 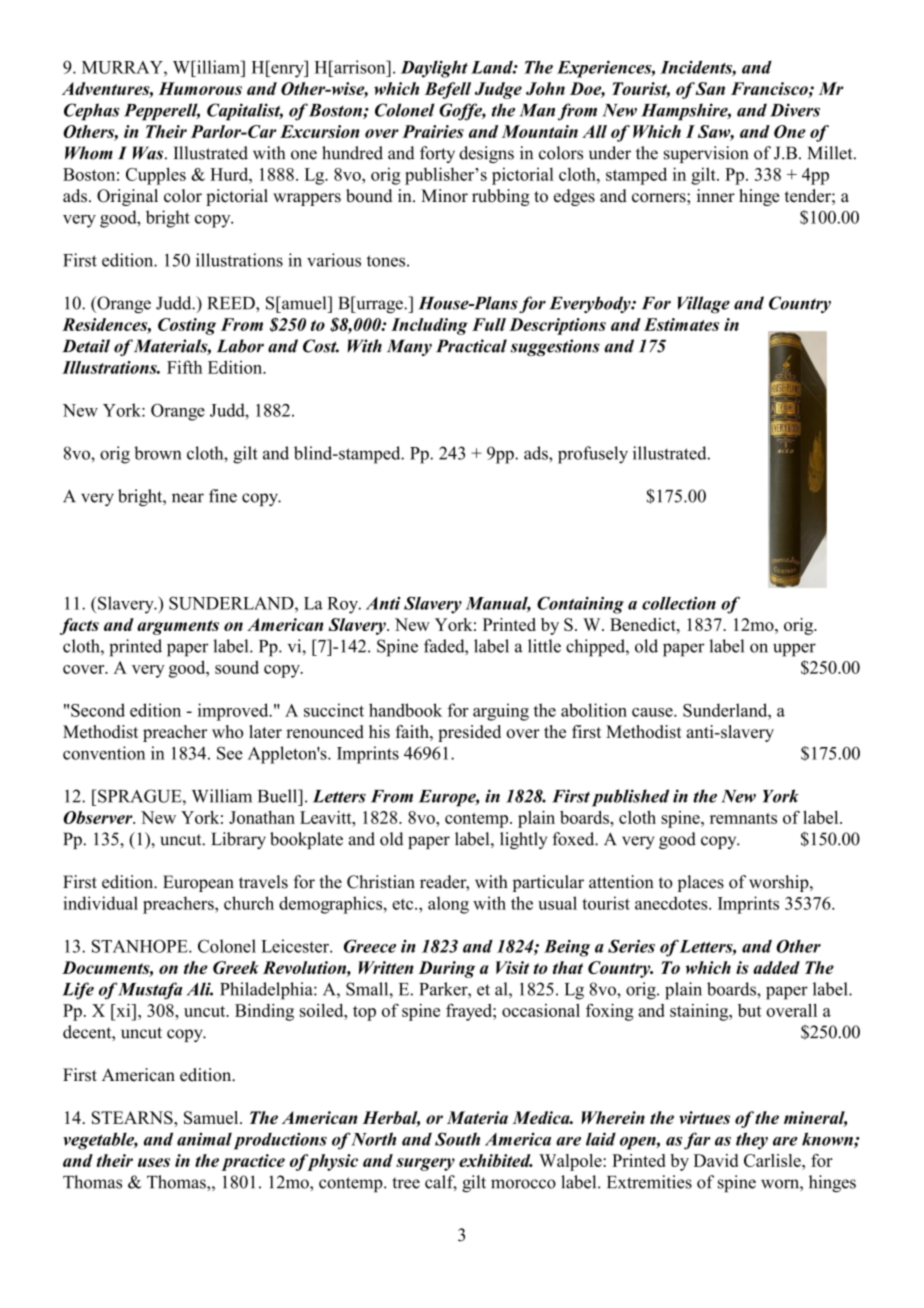 What do you see at coordinates (154, 1162) in the screenshot?
I see `uses` at bounding box center [154, 1162].
